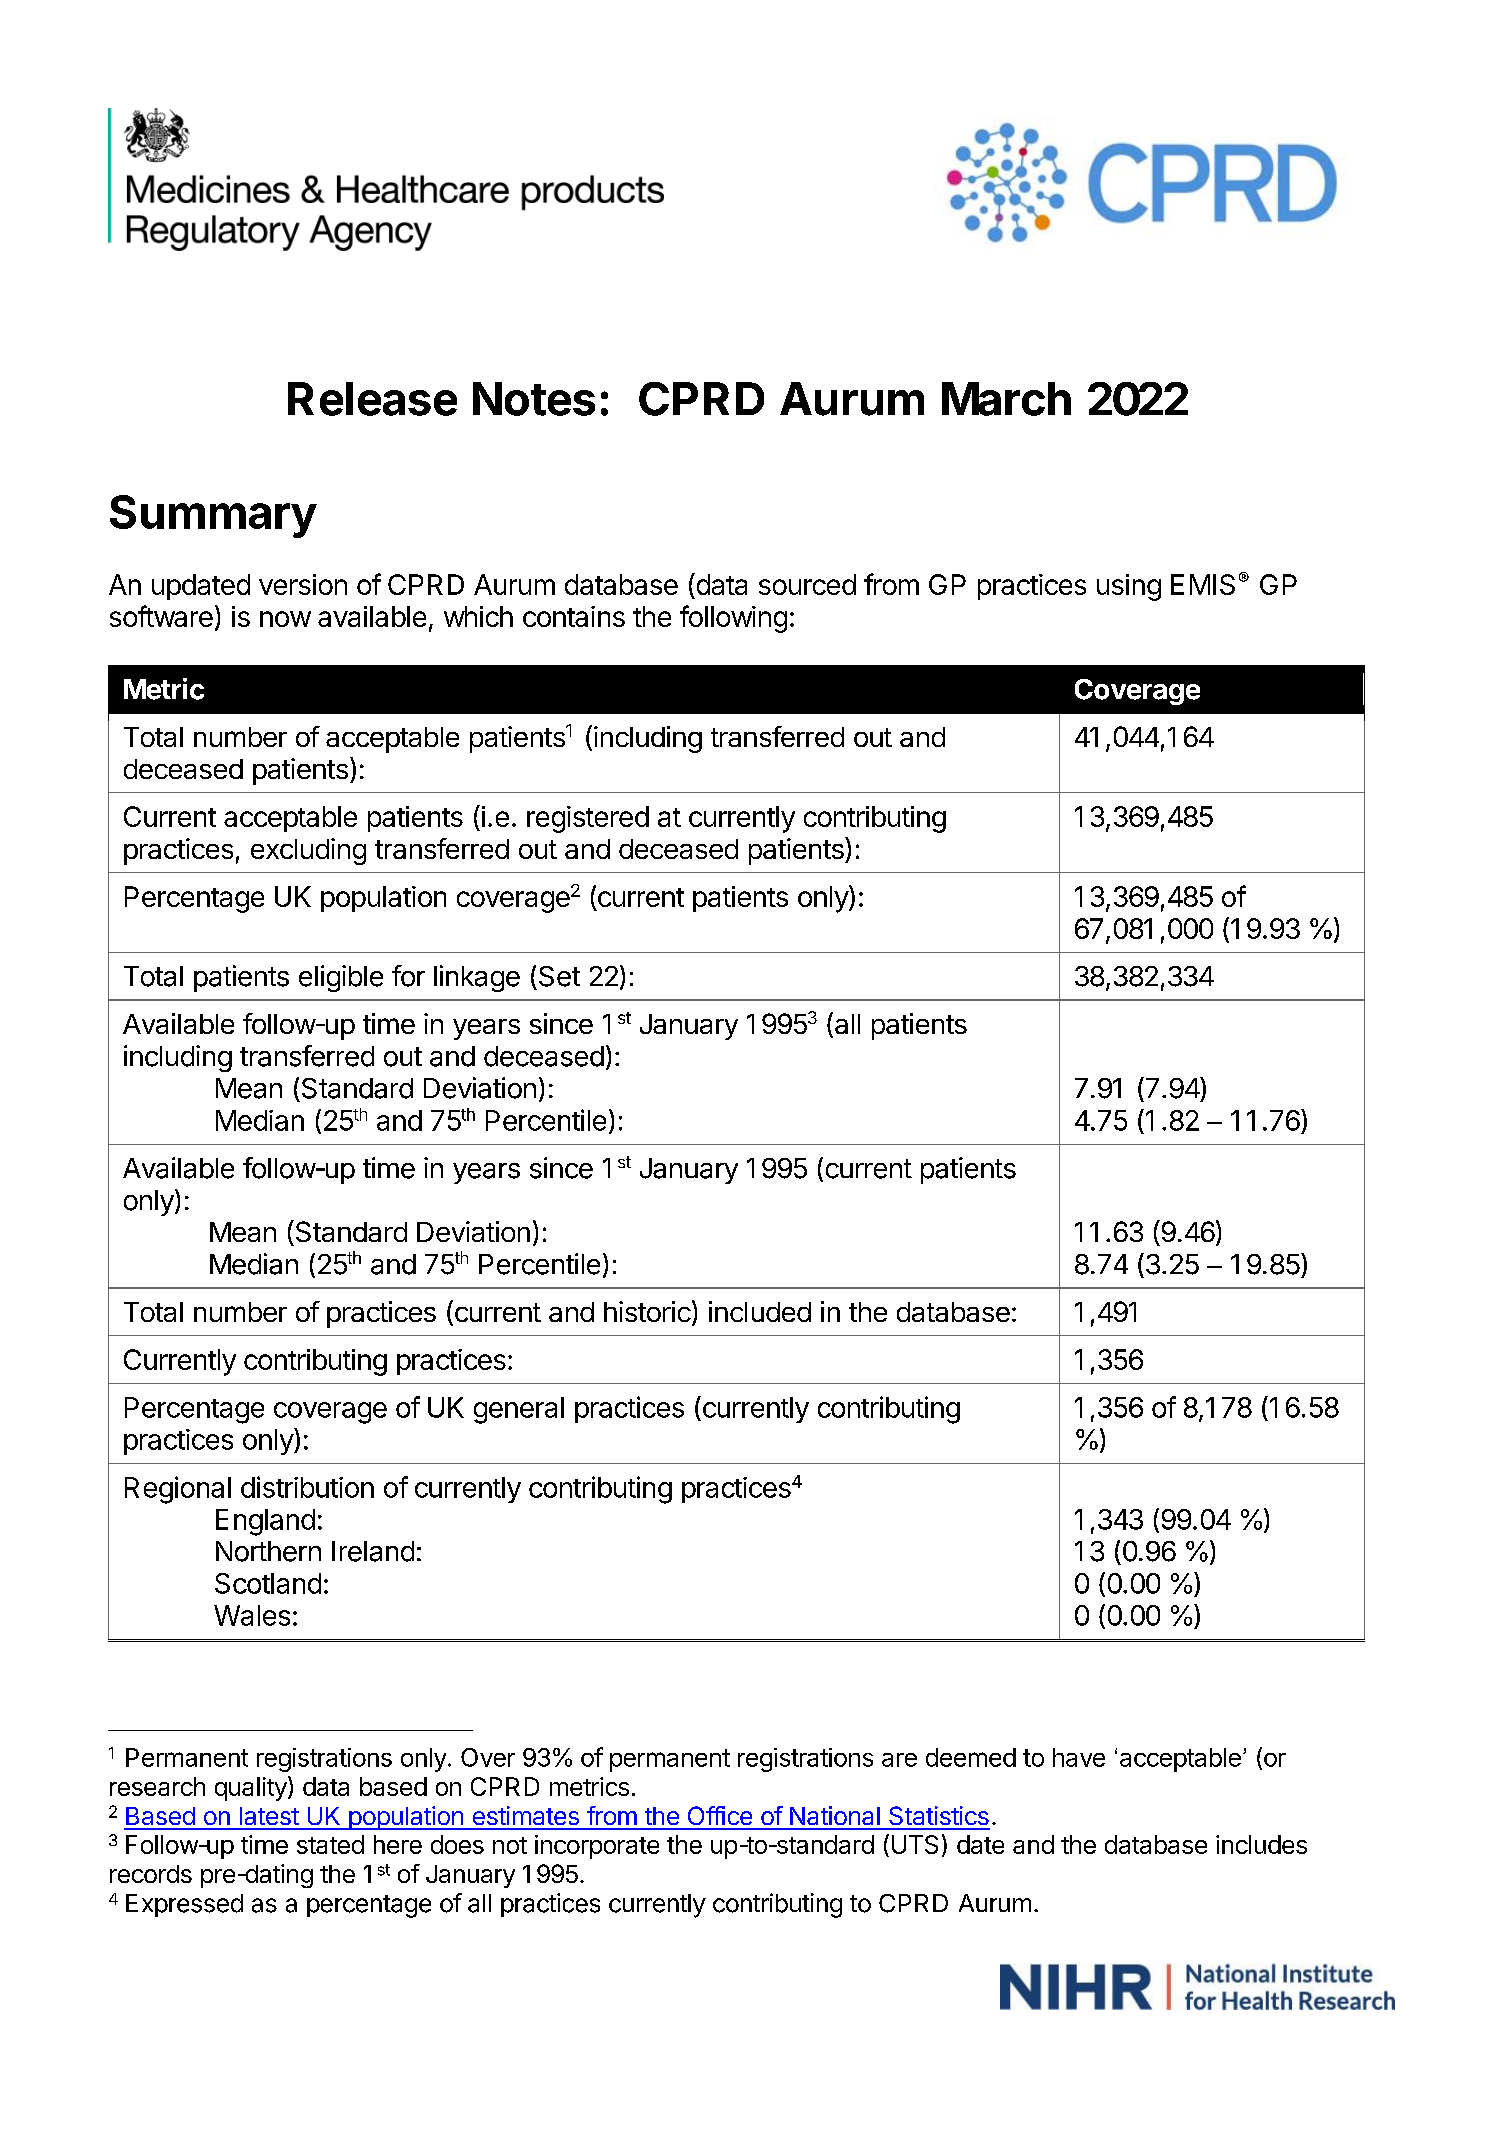 The image size is (1508, 2133). Describe the element at coordinates (268, 1583) in the screenshot. I see `Scotland` at that location.
